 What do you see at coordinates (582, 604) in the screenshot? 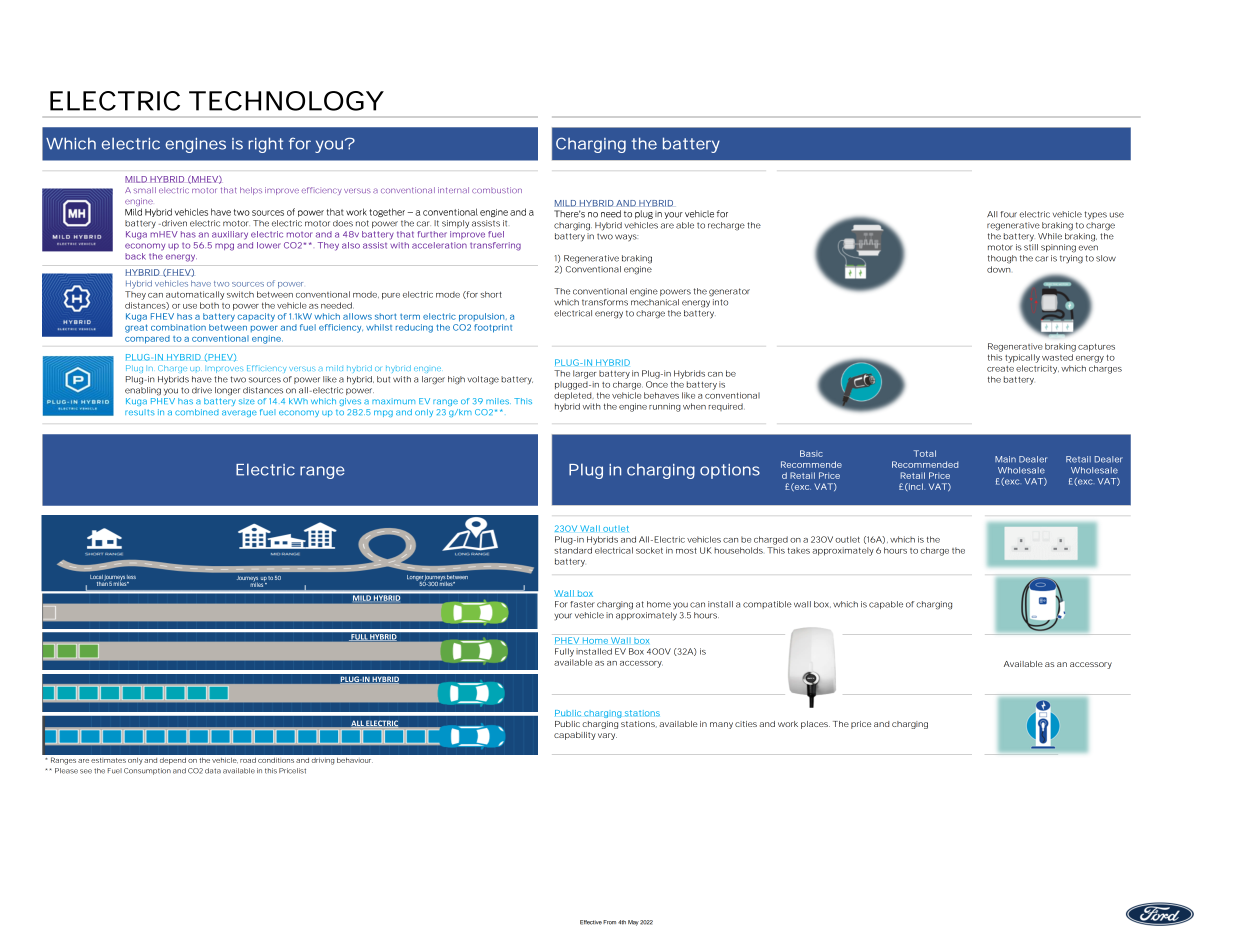
I see `faster` at bounding box center [582, 604].
